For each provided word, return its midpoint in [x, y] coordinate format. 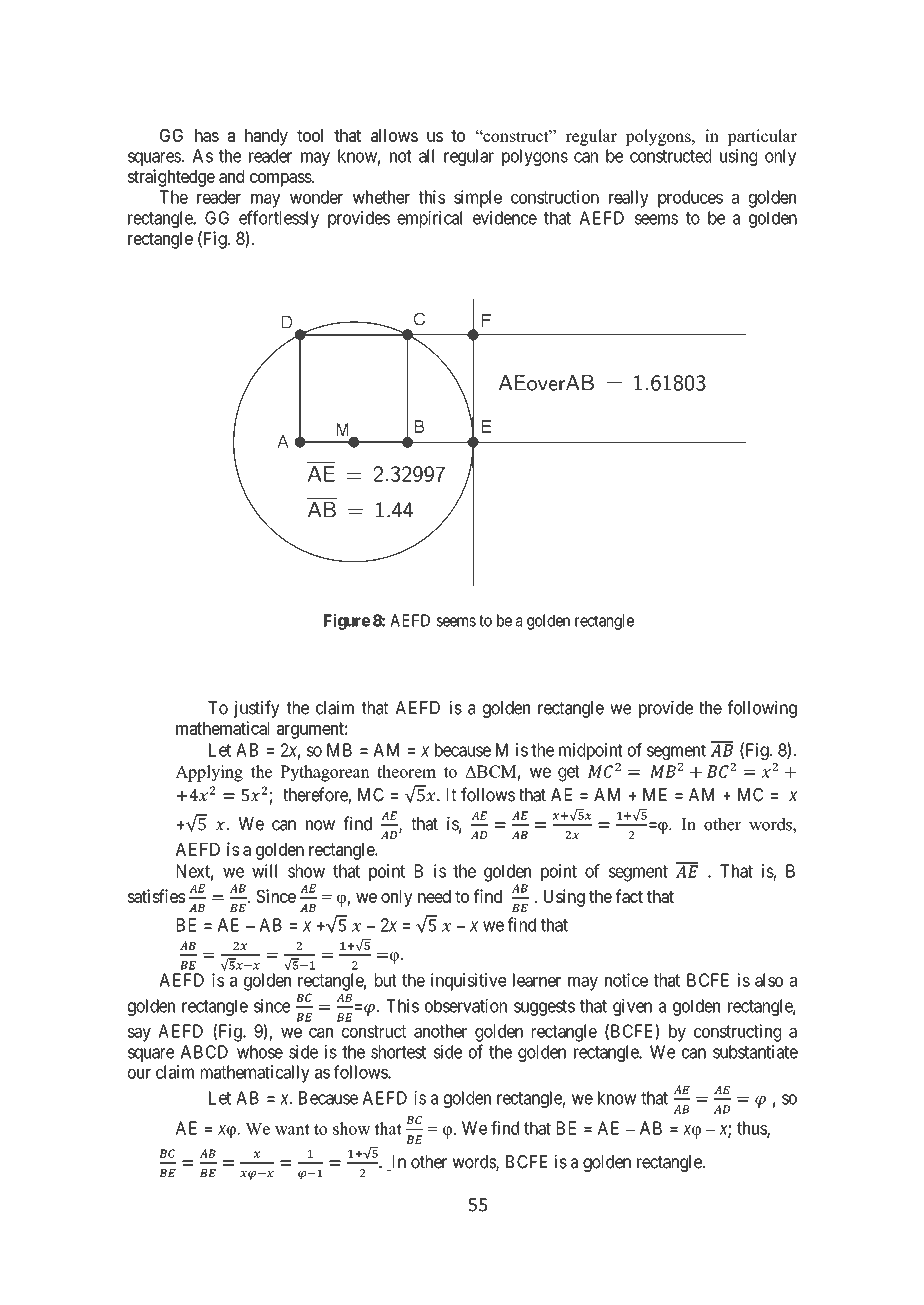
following [762, 709]
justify [256, 709]
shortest [398, 1052]
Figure [347, 622]
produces [690, 199]
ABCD [204, 1052]
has [207, 135]
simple [478, 199]
